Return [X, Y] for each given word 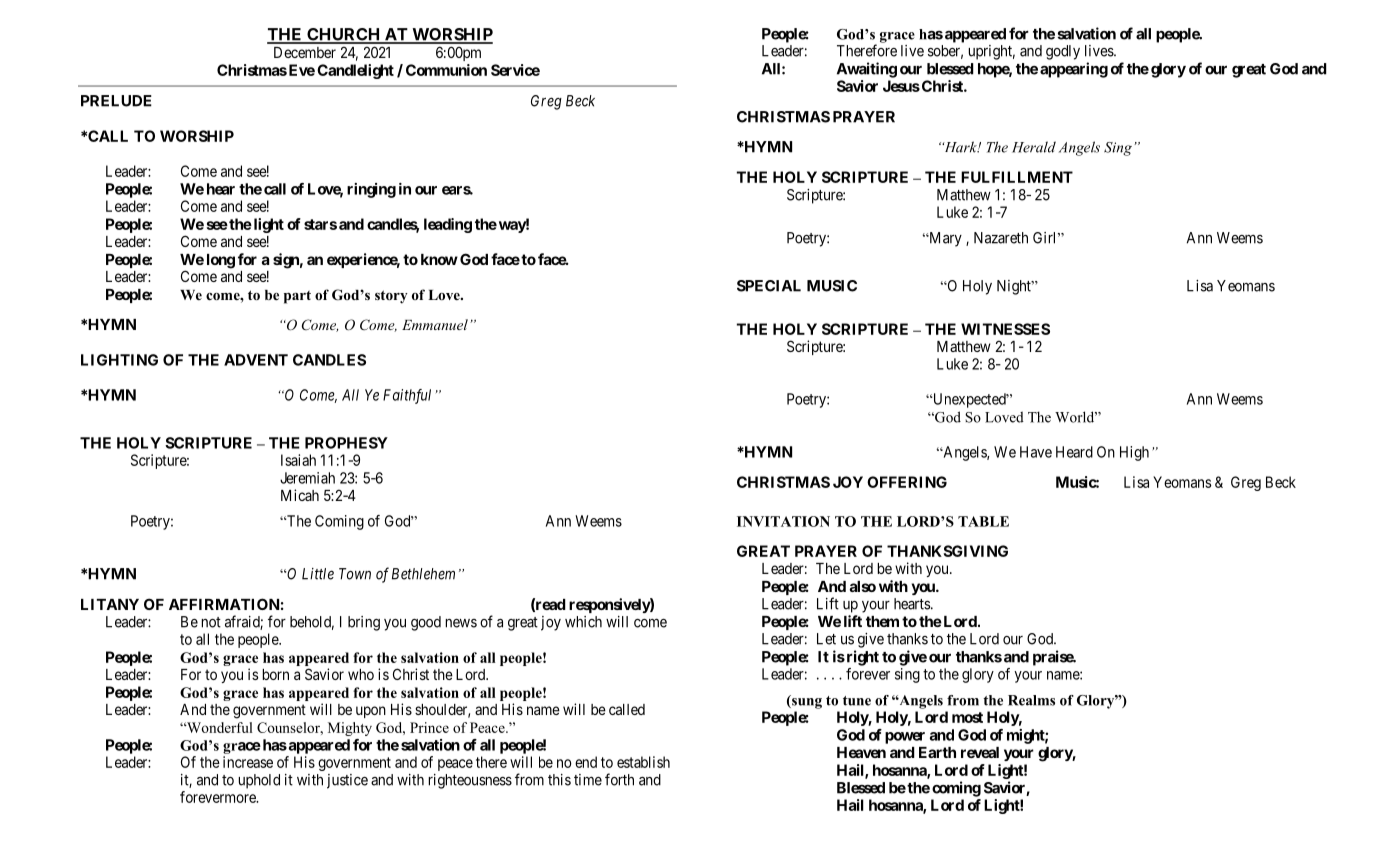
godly [1063, 52]
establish [643, 762]
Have [1036, 452]
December [305, 52]
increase [248, 762]
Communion [446, 70]
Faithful [407, 396]
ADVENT [256, 360]
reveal [980, 752]
